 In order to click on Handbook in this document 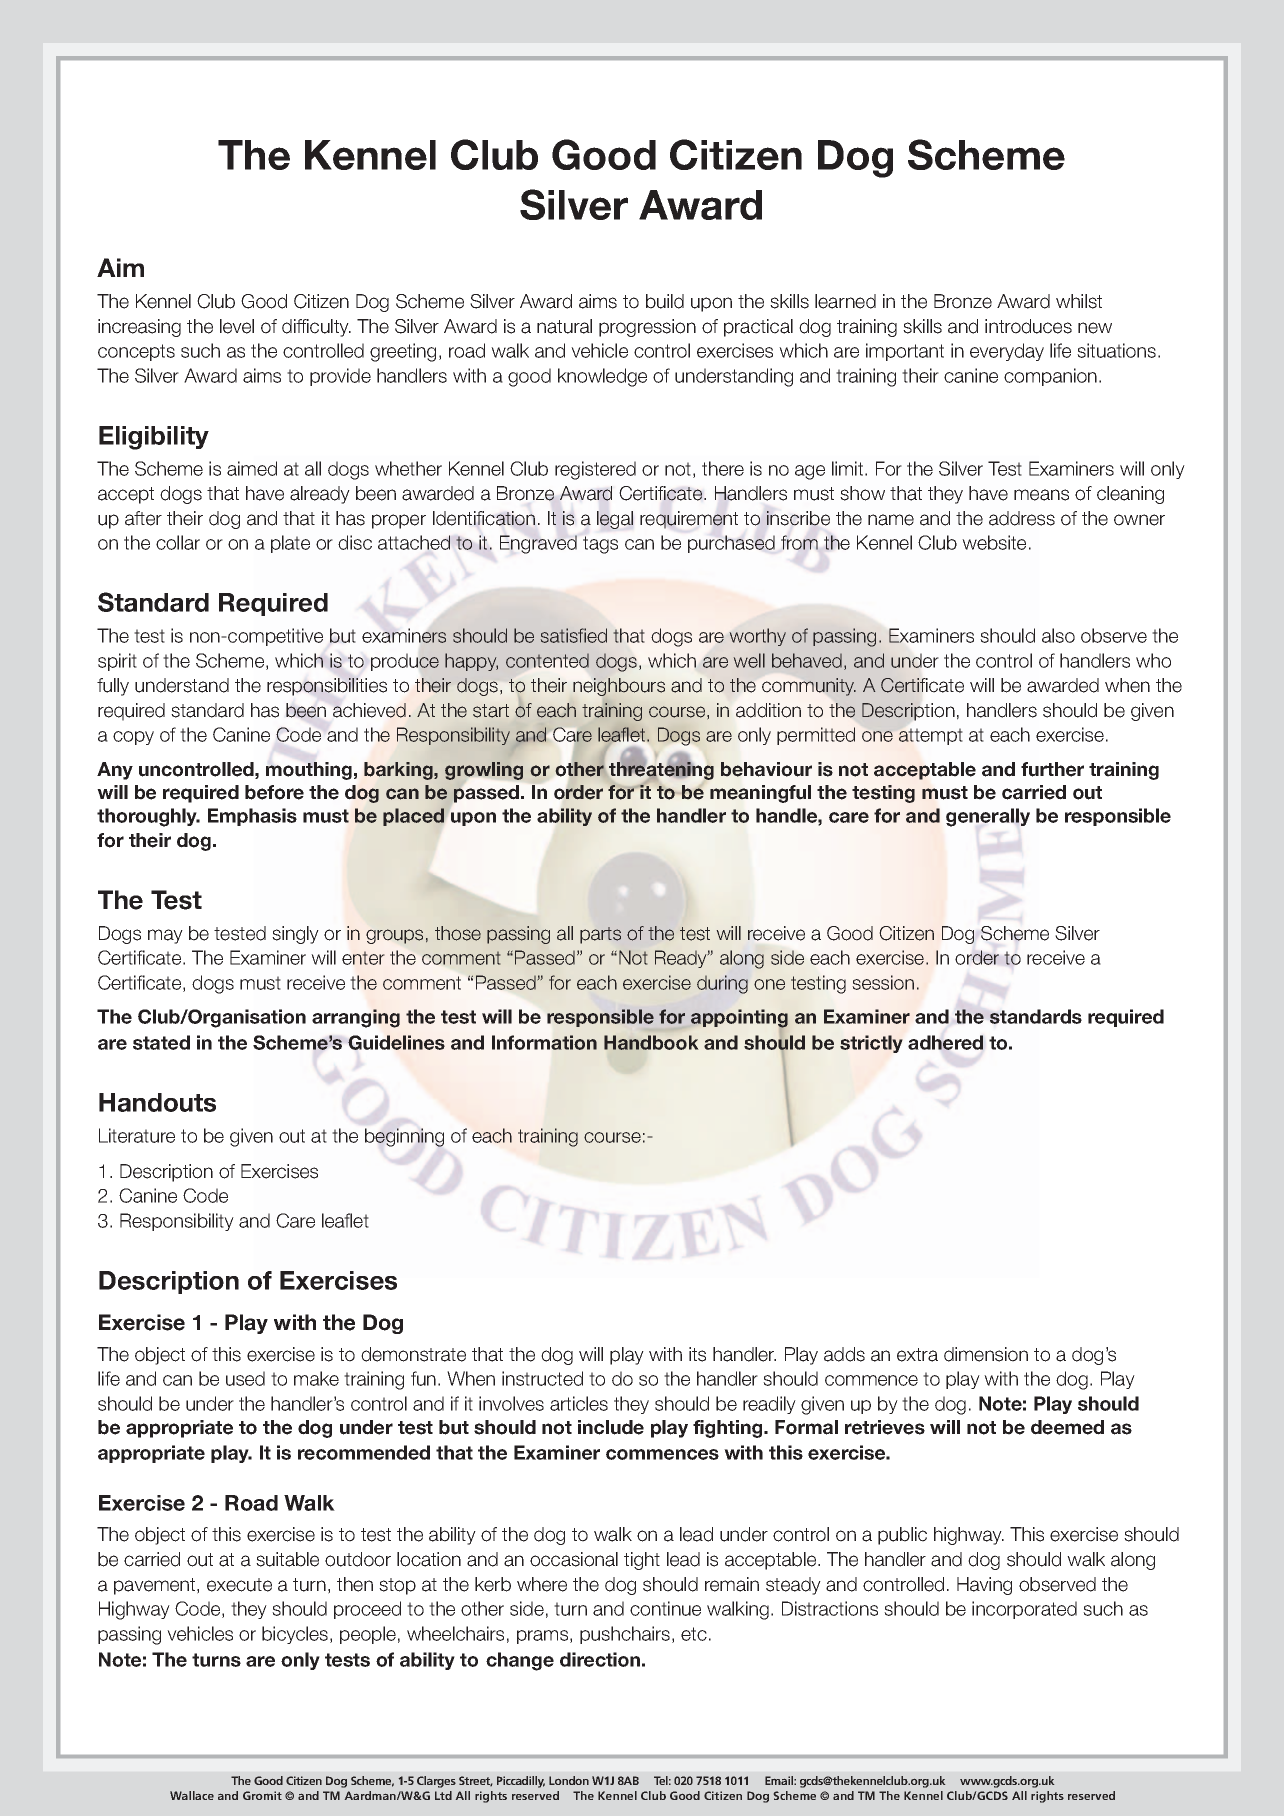, I will do `click(651, 1042)`.
